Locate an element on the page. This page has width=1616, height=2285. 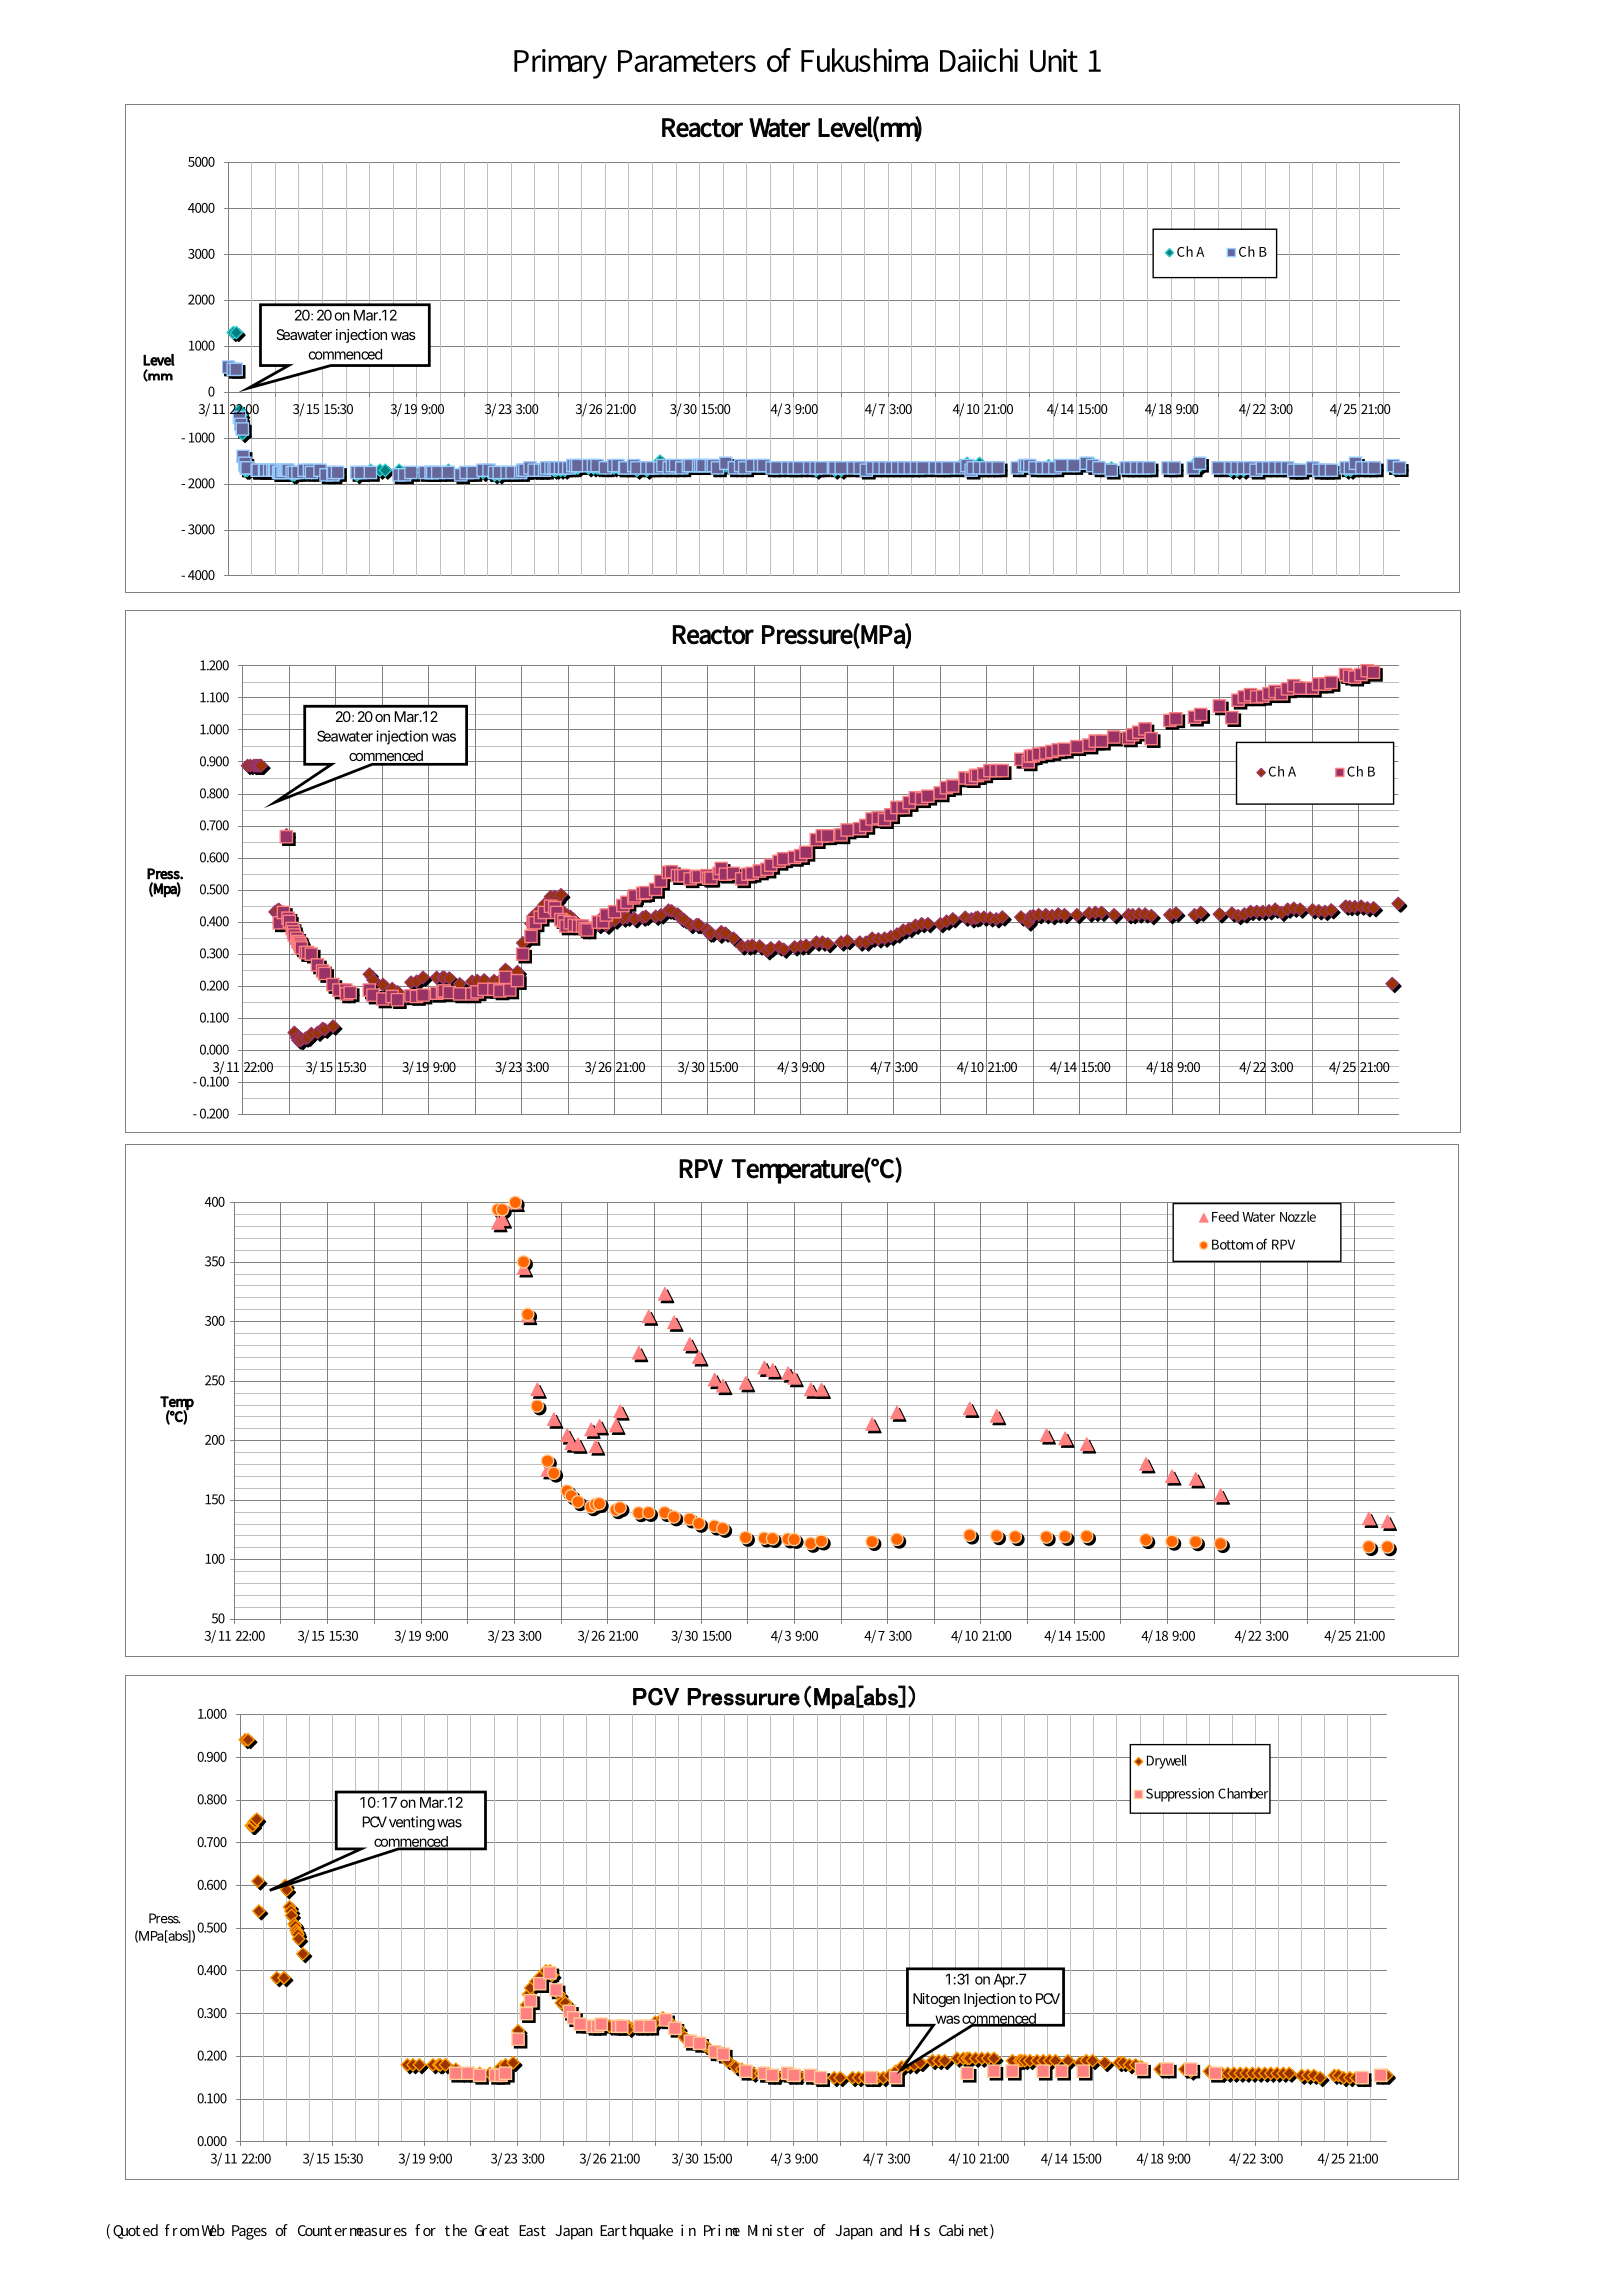
Primary is located at coordinates (560, 64).
